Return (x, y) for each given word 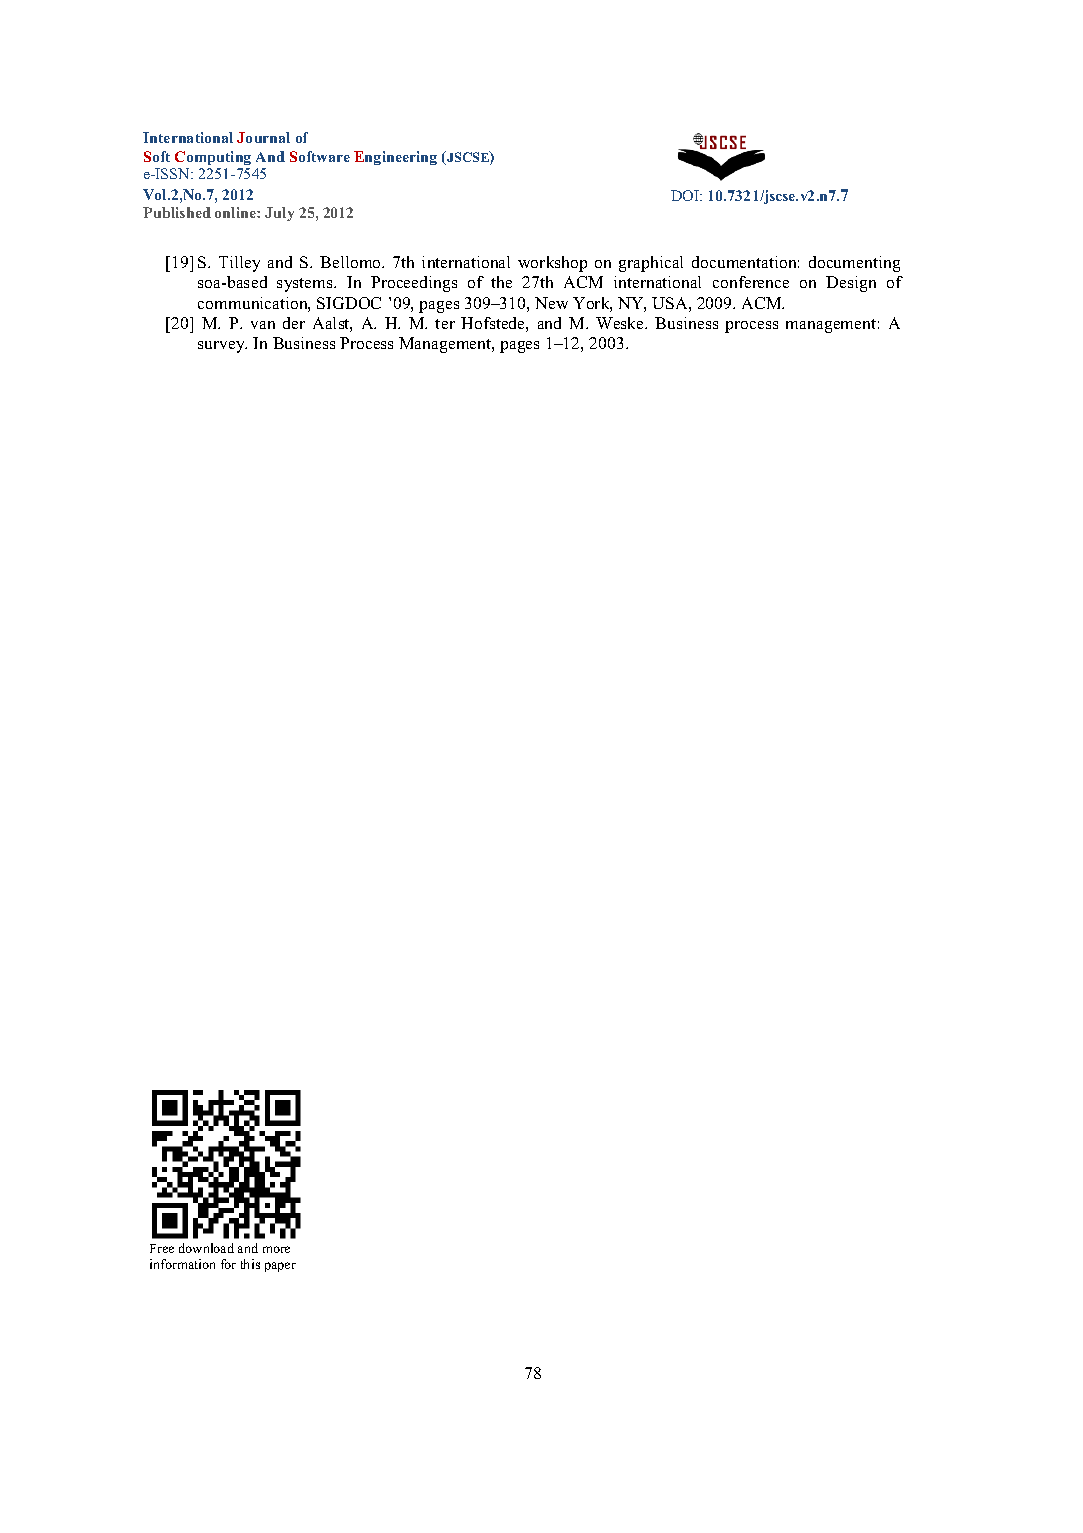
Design (851, 284)
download (206, 1248)
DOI (686, 195)
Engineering (395, 158)
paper (280, 1267)
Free (162, 1248)
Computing (213, 158)
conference (751, 282)
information (182, 1264)
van (263, 325)
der (294, 323)
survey (222, 347)
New (551, 303)
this (250, 1264)
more (276, 1249)
